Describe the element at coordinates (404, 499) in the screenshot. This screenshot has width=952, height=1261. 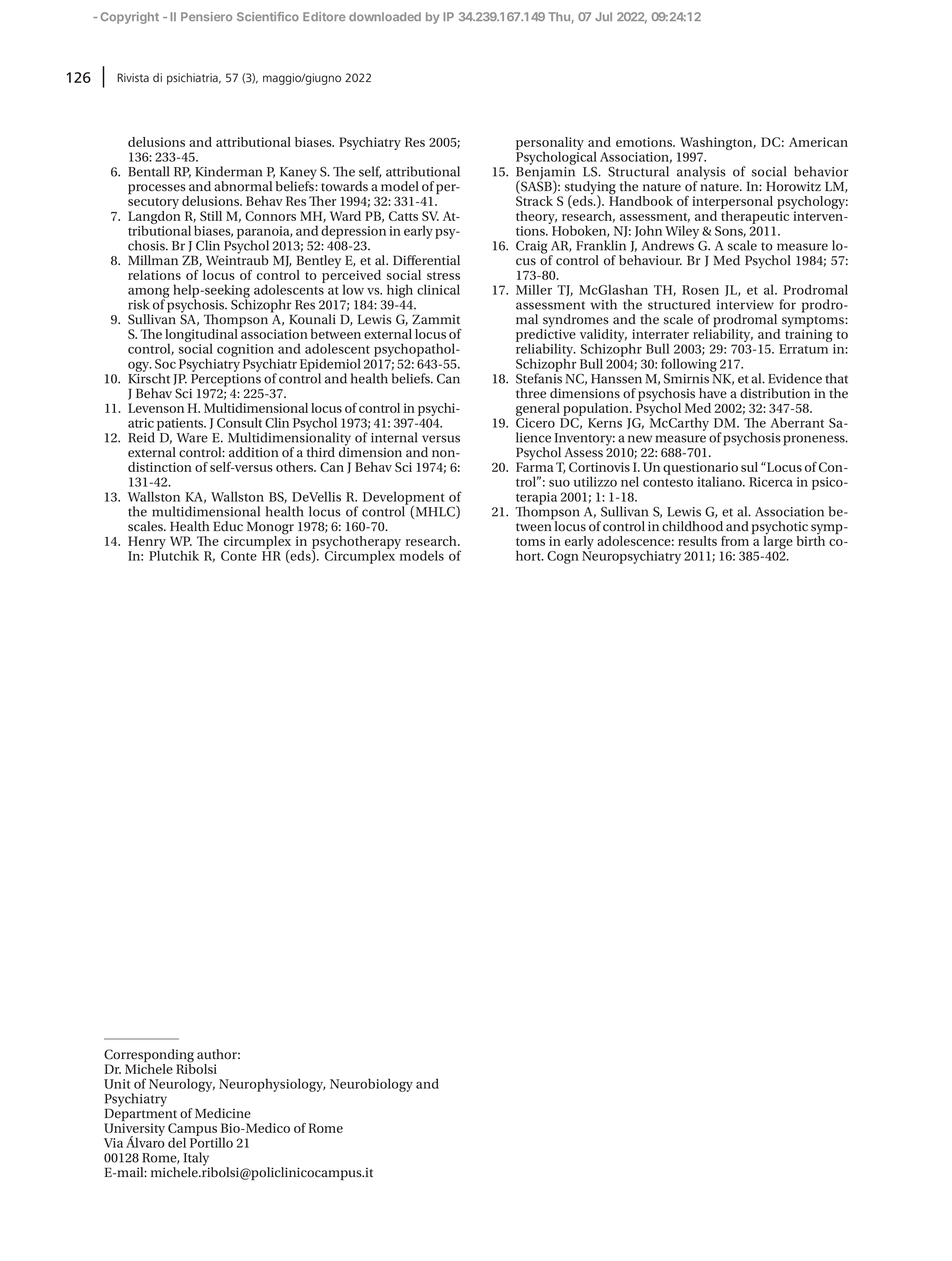
I see `Development` at that location.
